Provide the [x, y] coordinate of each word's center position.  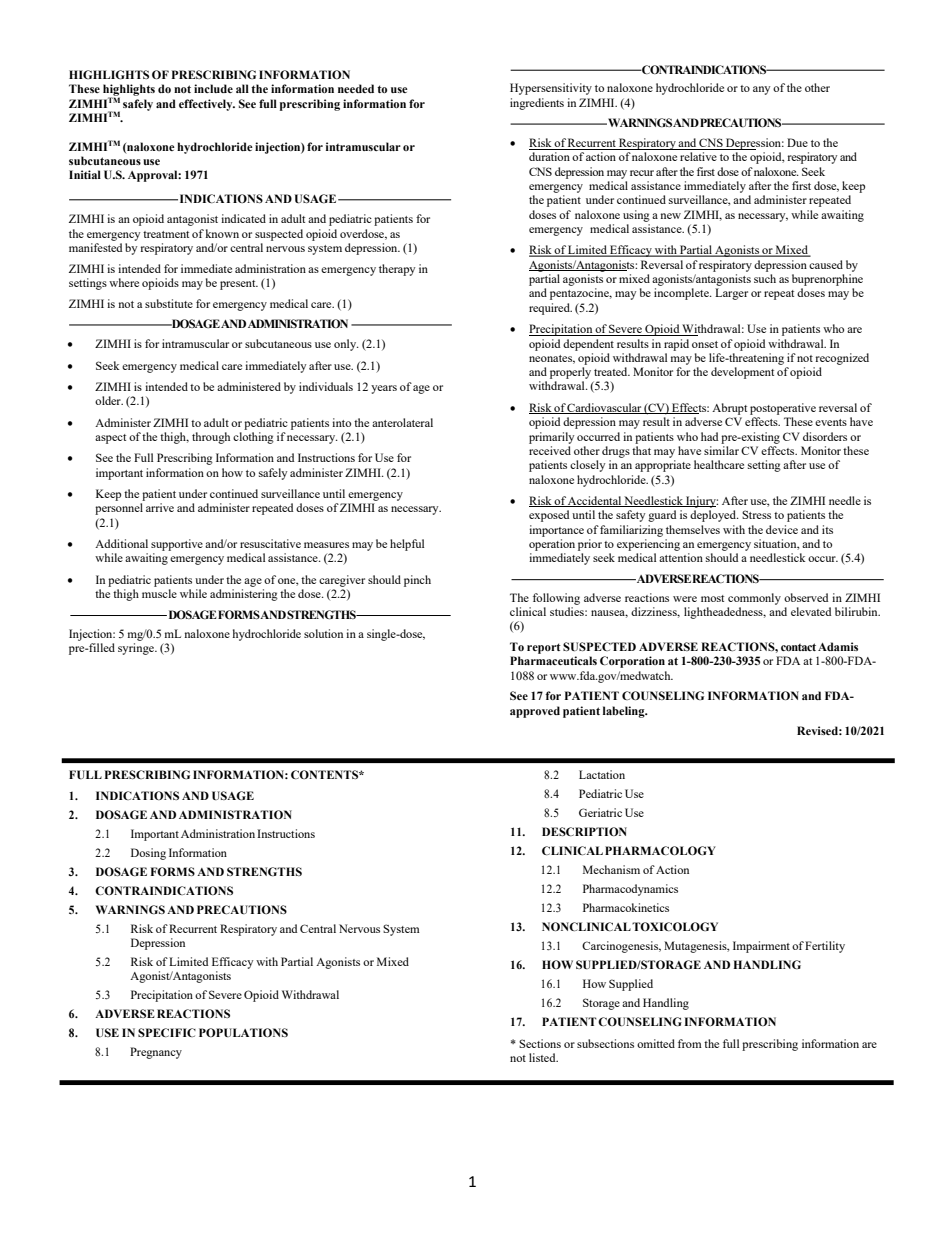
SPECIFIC [167, 1032]
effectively [207, 105]
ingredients [537, 104]
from [690, 1043]
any [761, 90]
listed [543, 1057]
